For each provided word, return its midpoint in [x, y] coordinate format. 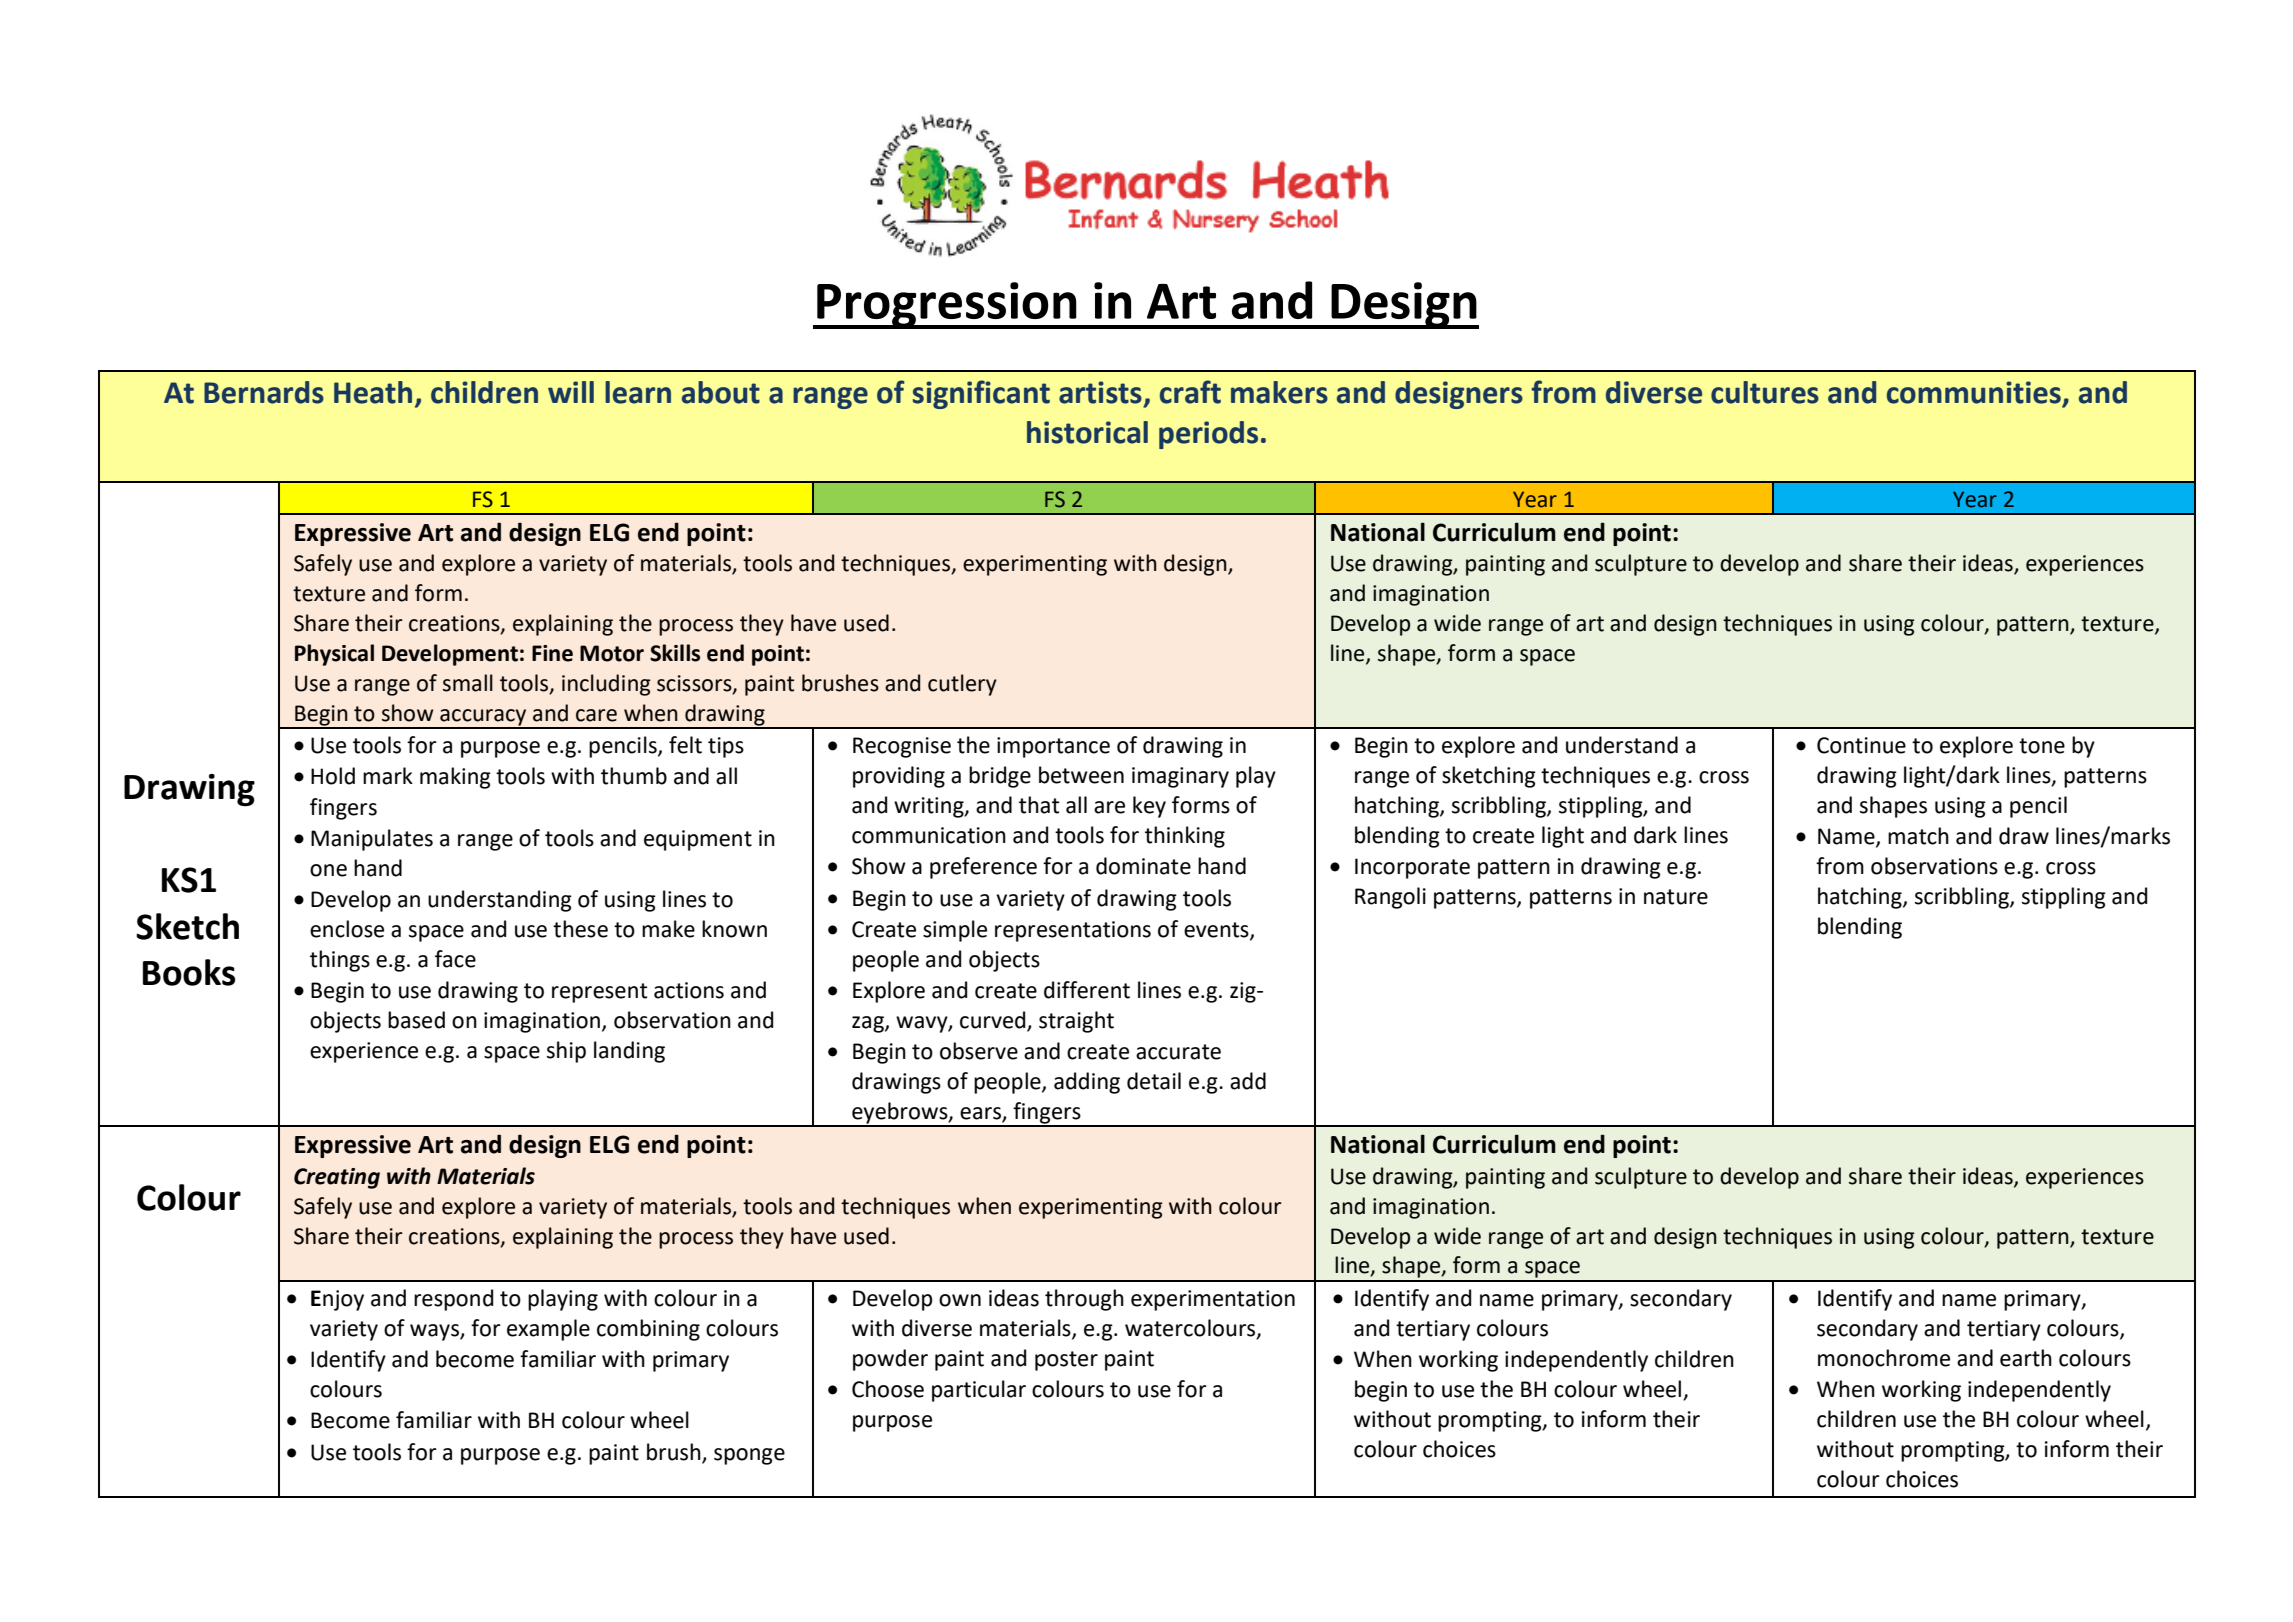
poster [1066, 1361]
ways [435, 1332]
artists [1100, 392]
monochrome [1884, 1358]
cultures [1765, 392]
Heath [373, 392]
